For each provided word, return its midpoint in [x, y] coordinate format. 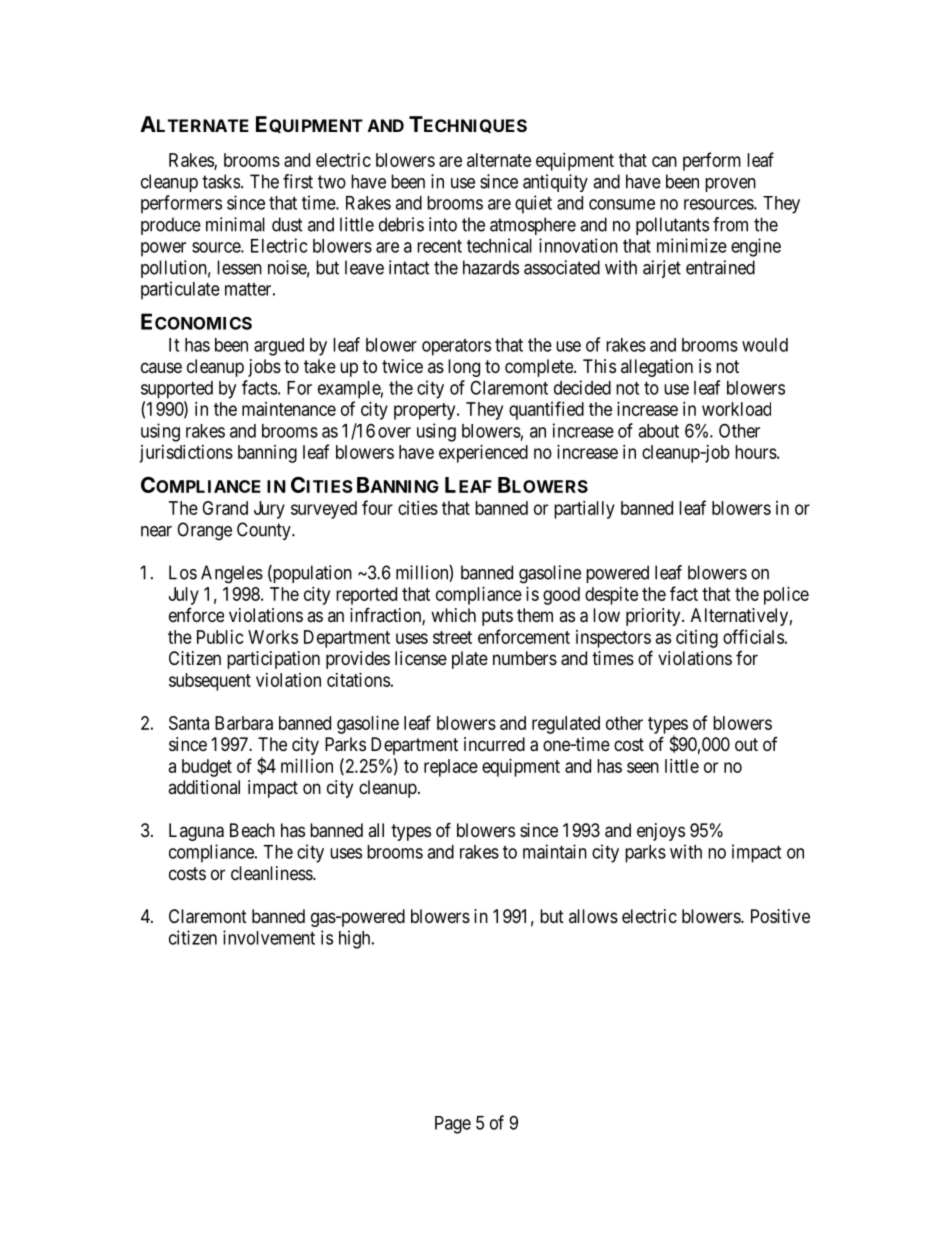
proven [730, 185]
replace [451, 768]
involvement [269, 937]
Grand [225, 508]
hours [756, 452]
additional [204, 787]
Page [453, 1125]
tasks [221, 181]
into [443, 224]
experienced [483, 454]
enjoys [661, 832]
